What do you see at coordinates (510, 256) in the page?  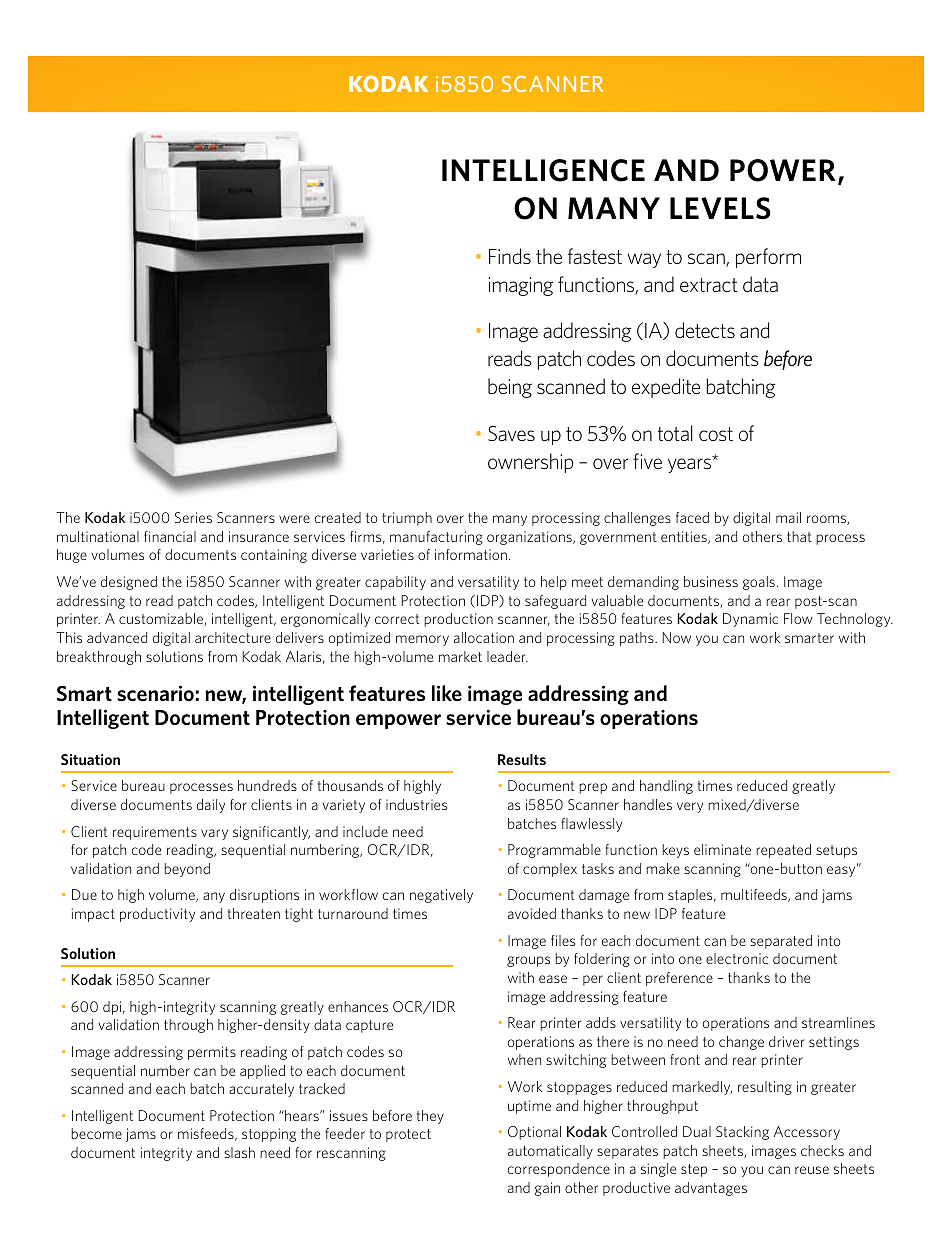 I see `Finds` at bounding box center [510, 256].
